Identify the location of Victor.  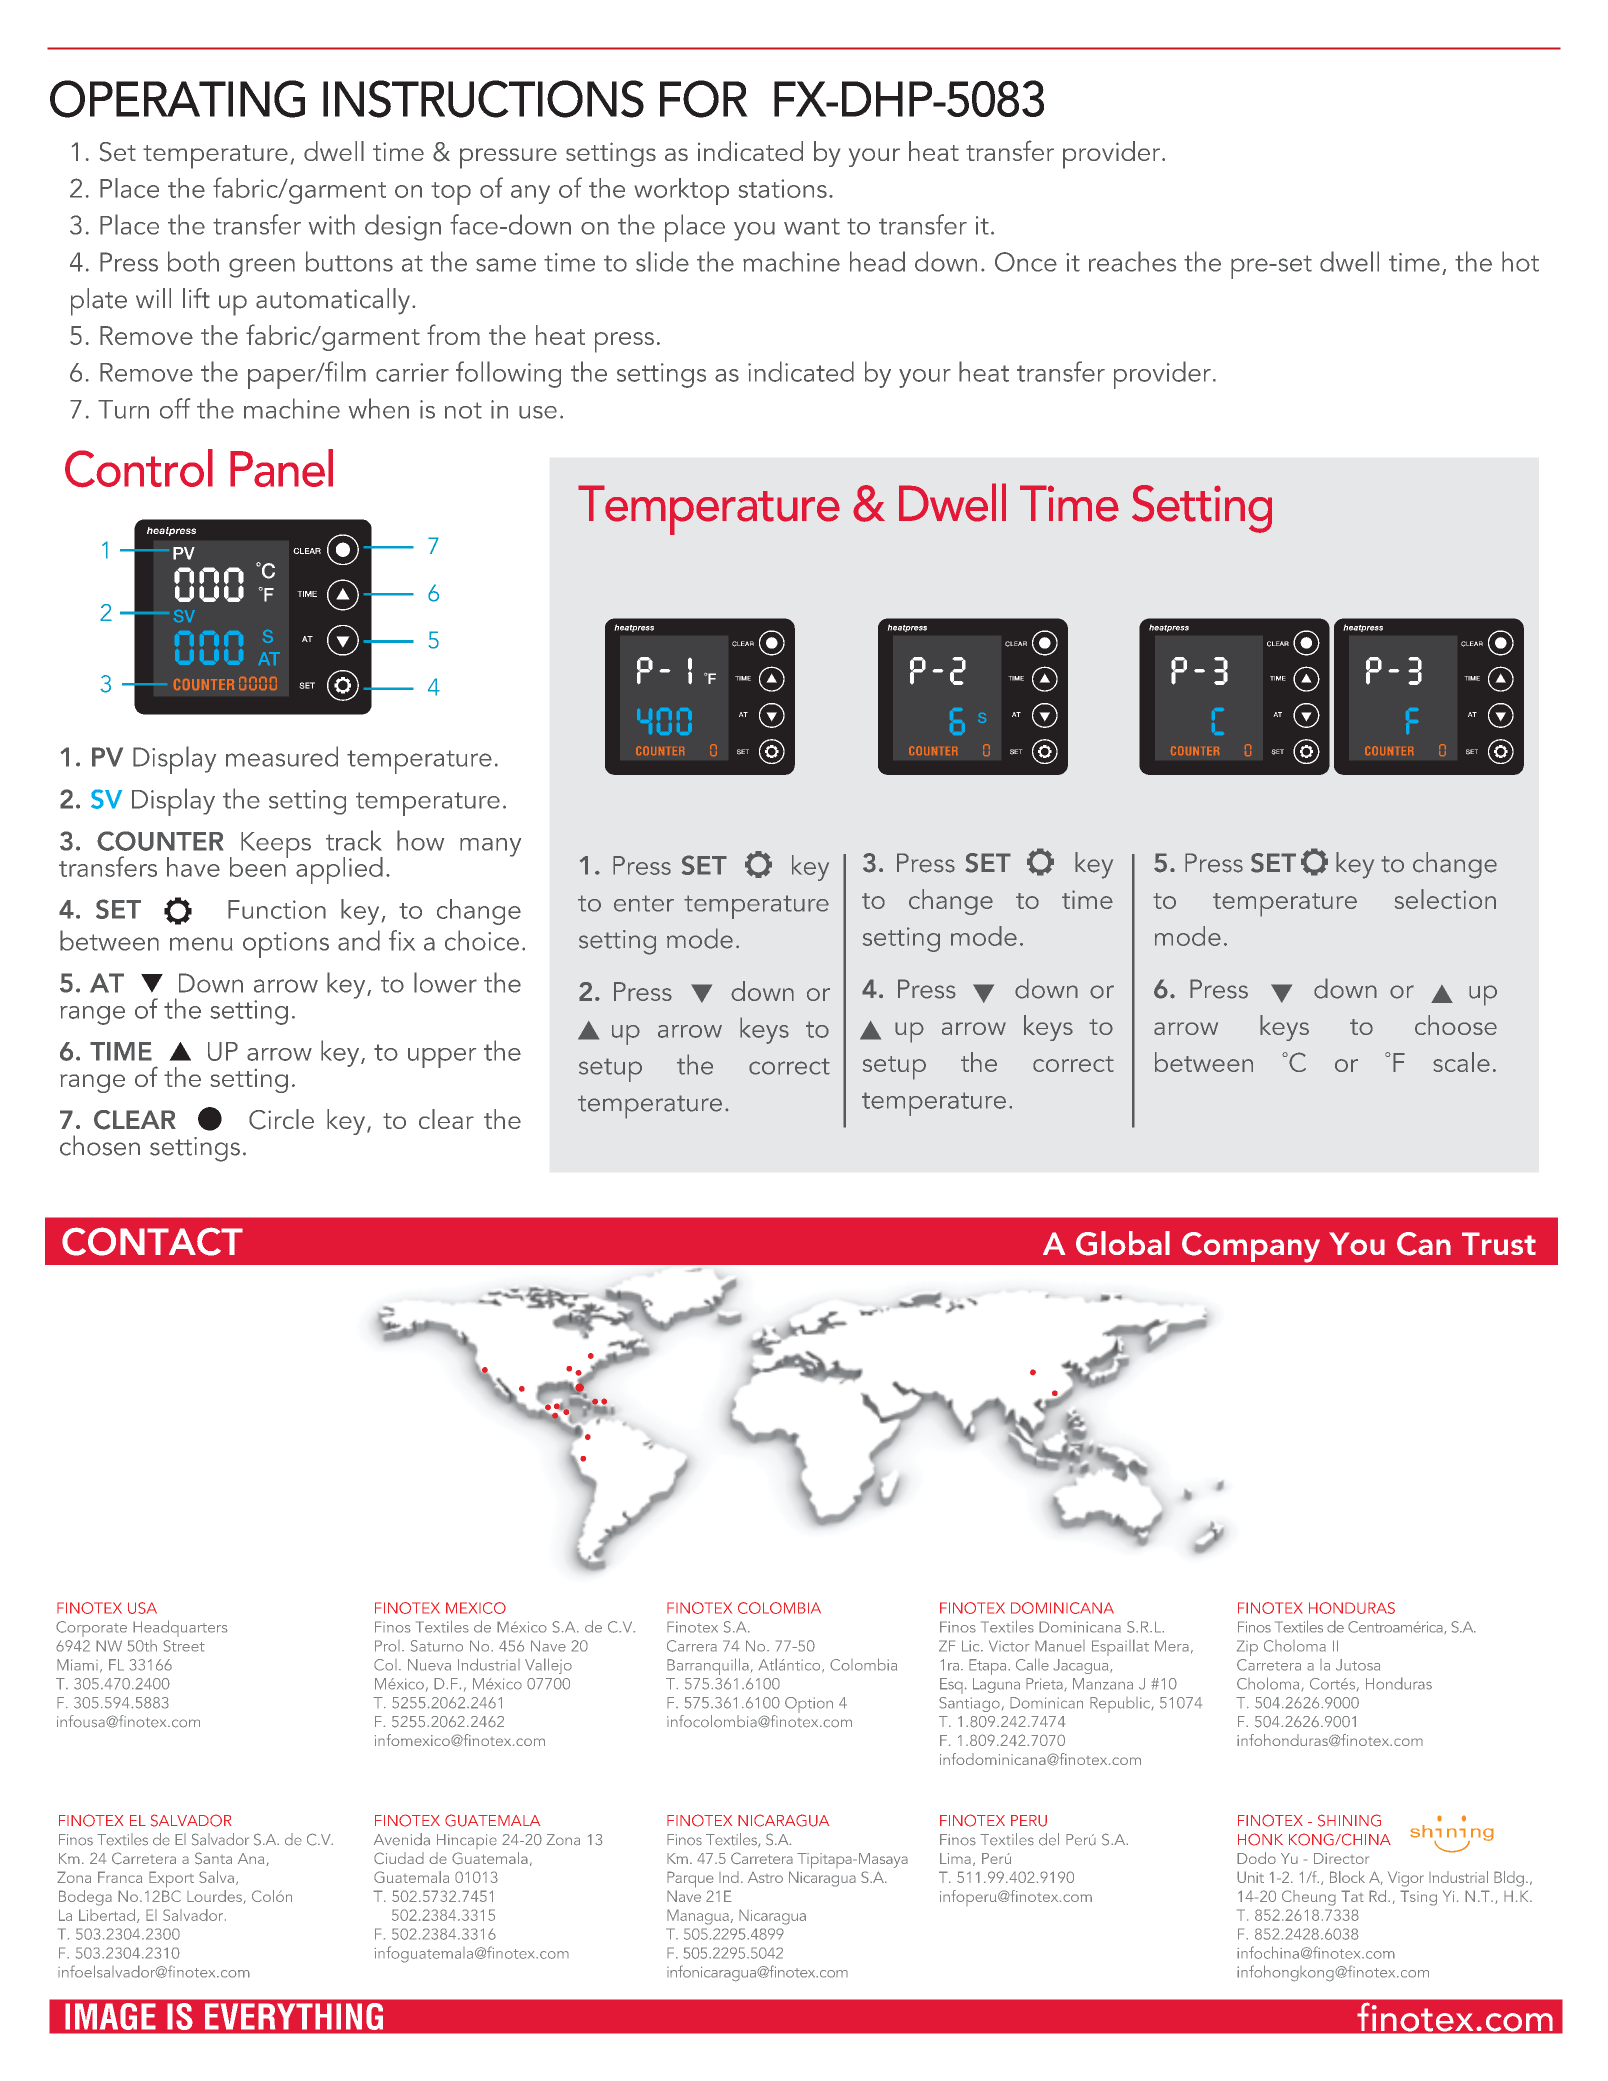
(1009, 1646).
